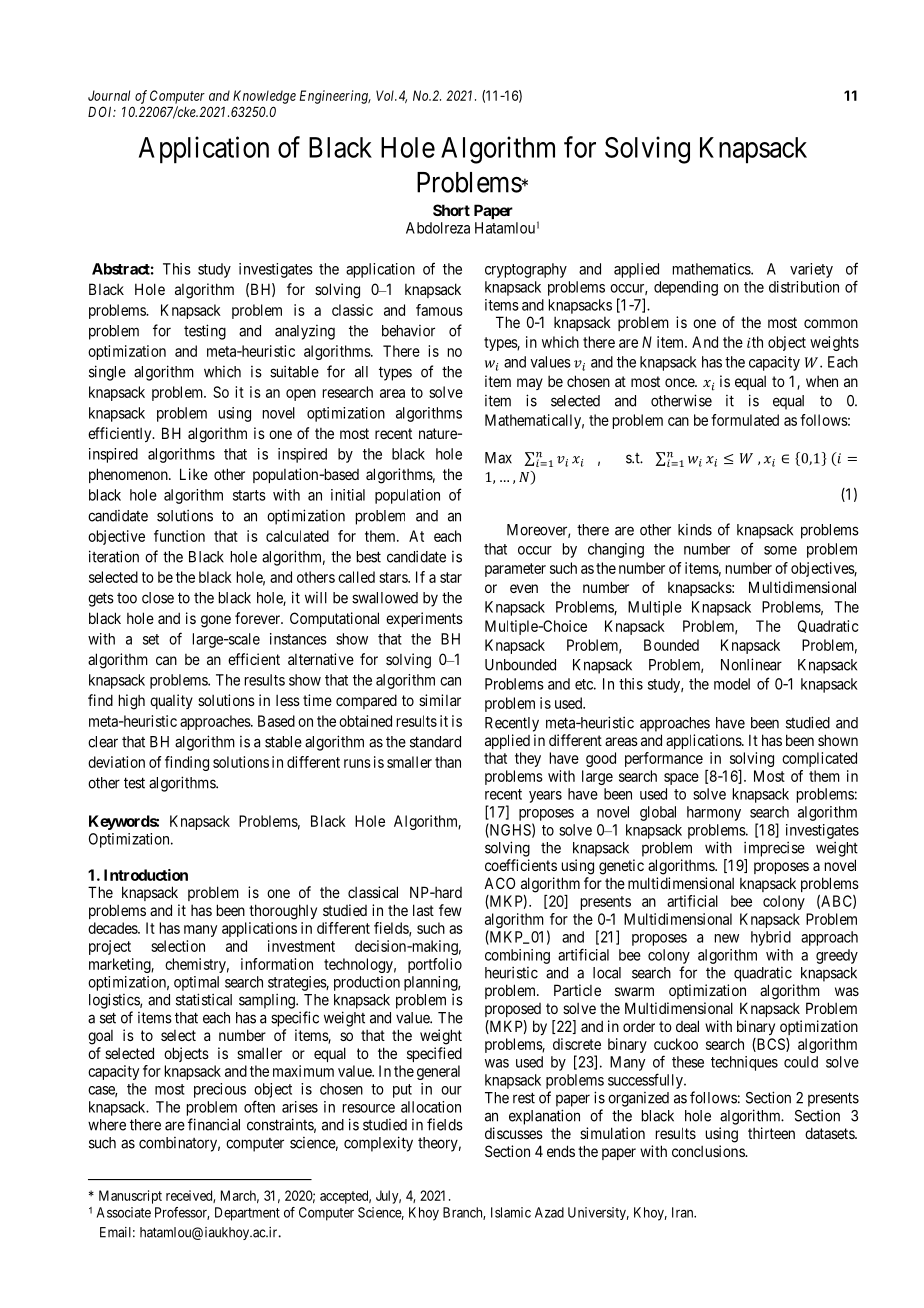  I want to click on Islamic, so click(511, 1212).
